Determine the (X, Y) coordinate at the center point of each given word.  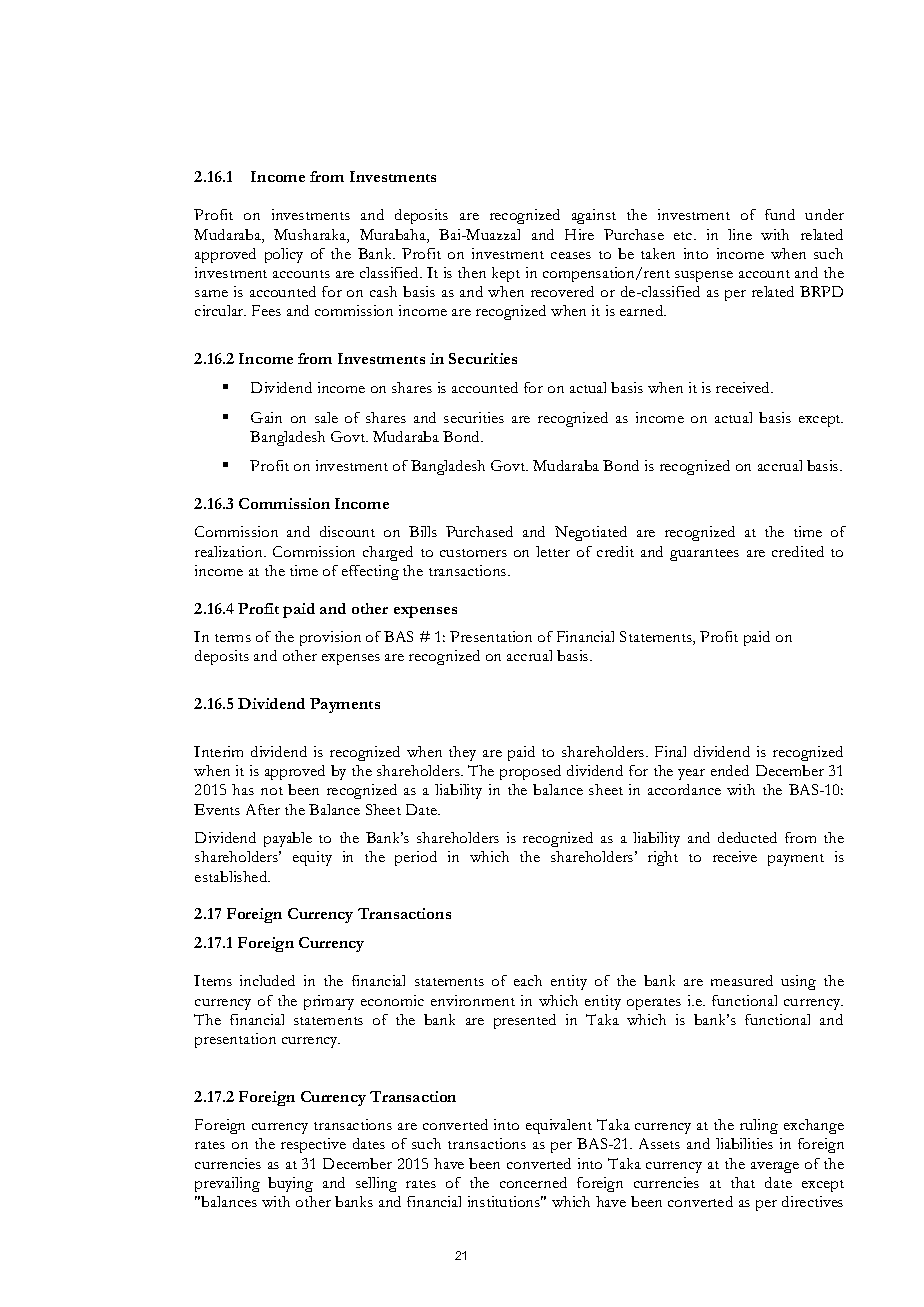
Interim (218, 751)
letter (553, 551)
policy (284, 255)
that (743, 1182)
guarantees (704, 555)
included (267, 980)
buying (290, 1184)
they (462, 753)
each (528, 980)
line (740, 234)
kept (506, 274)
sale (326, 417)
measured (742, 980)
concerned (533, 1182)
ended (730, 770)
